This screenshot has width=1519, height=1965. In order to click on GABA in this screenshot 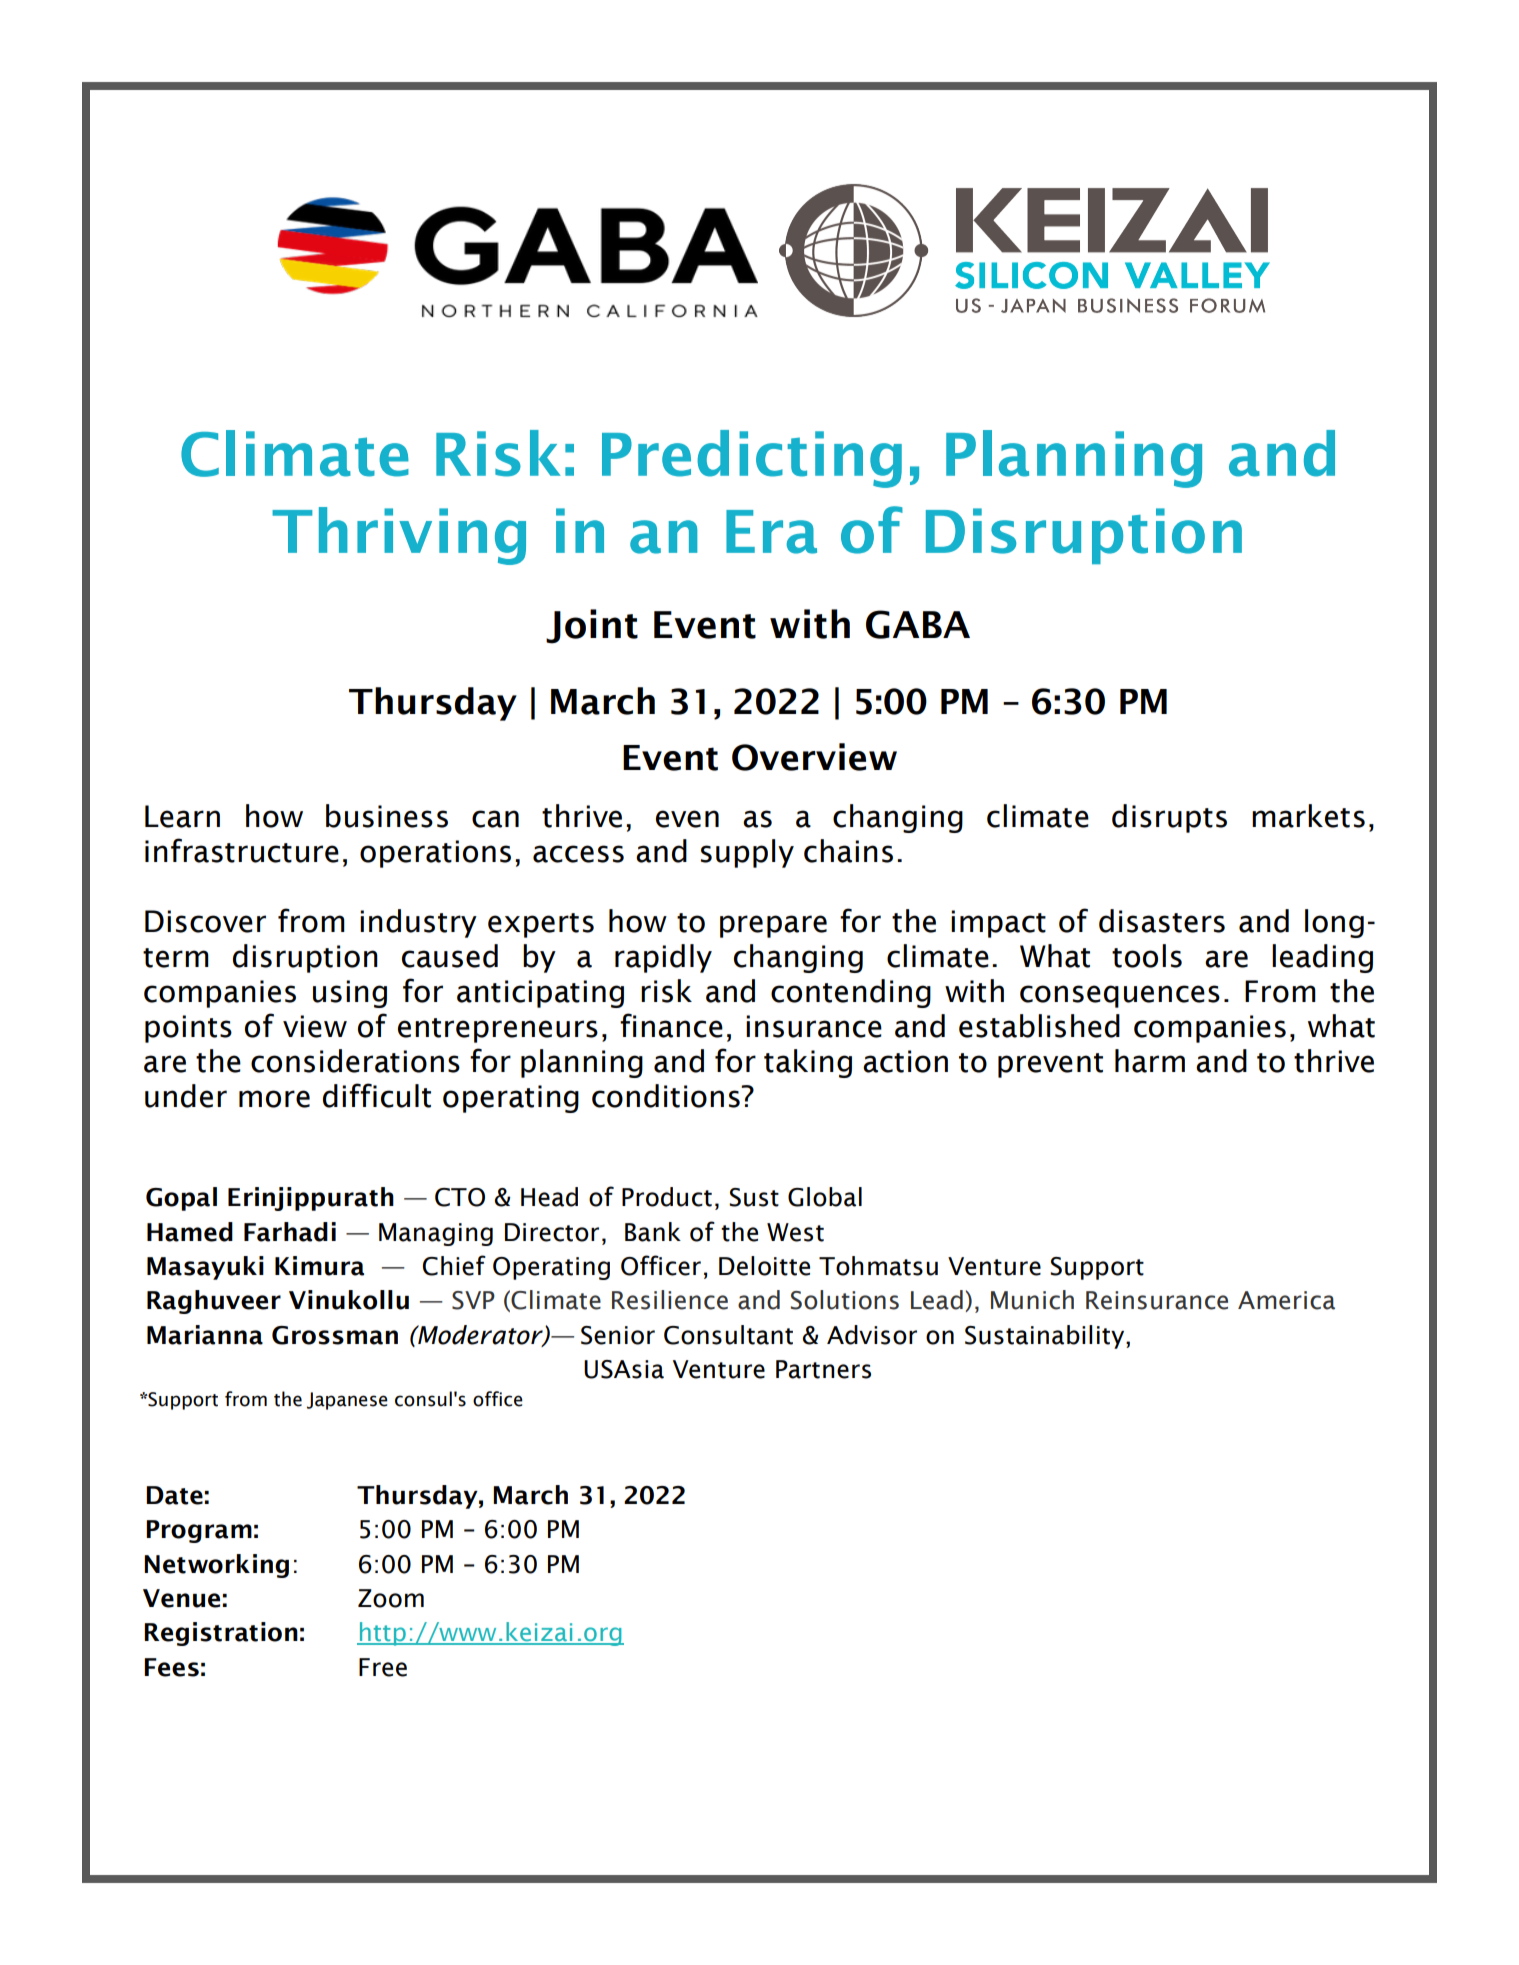, I will do `click(918, 624)`.
